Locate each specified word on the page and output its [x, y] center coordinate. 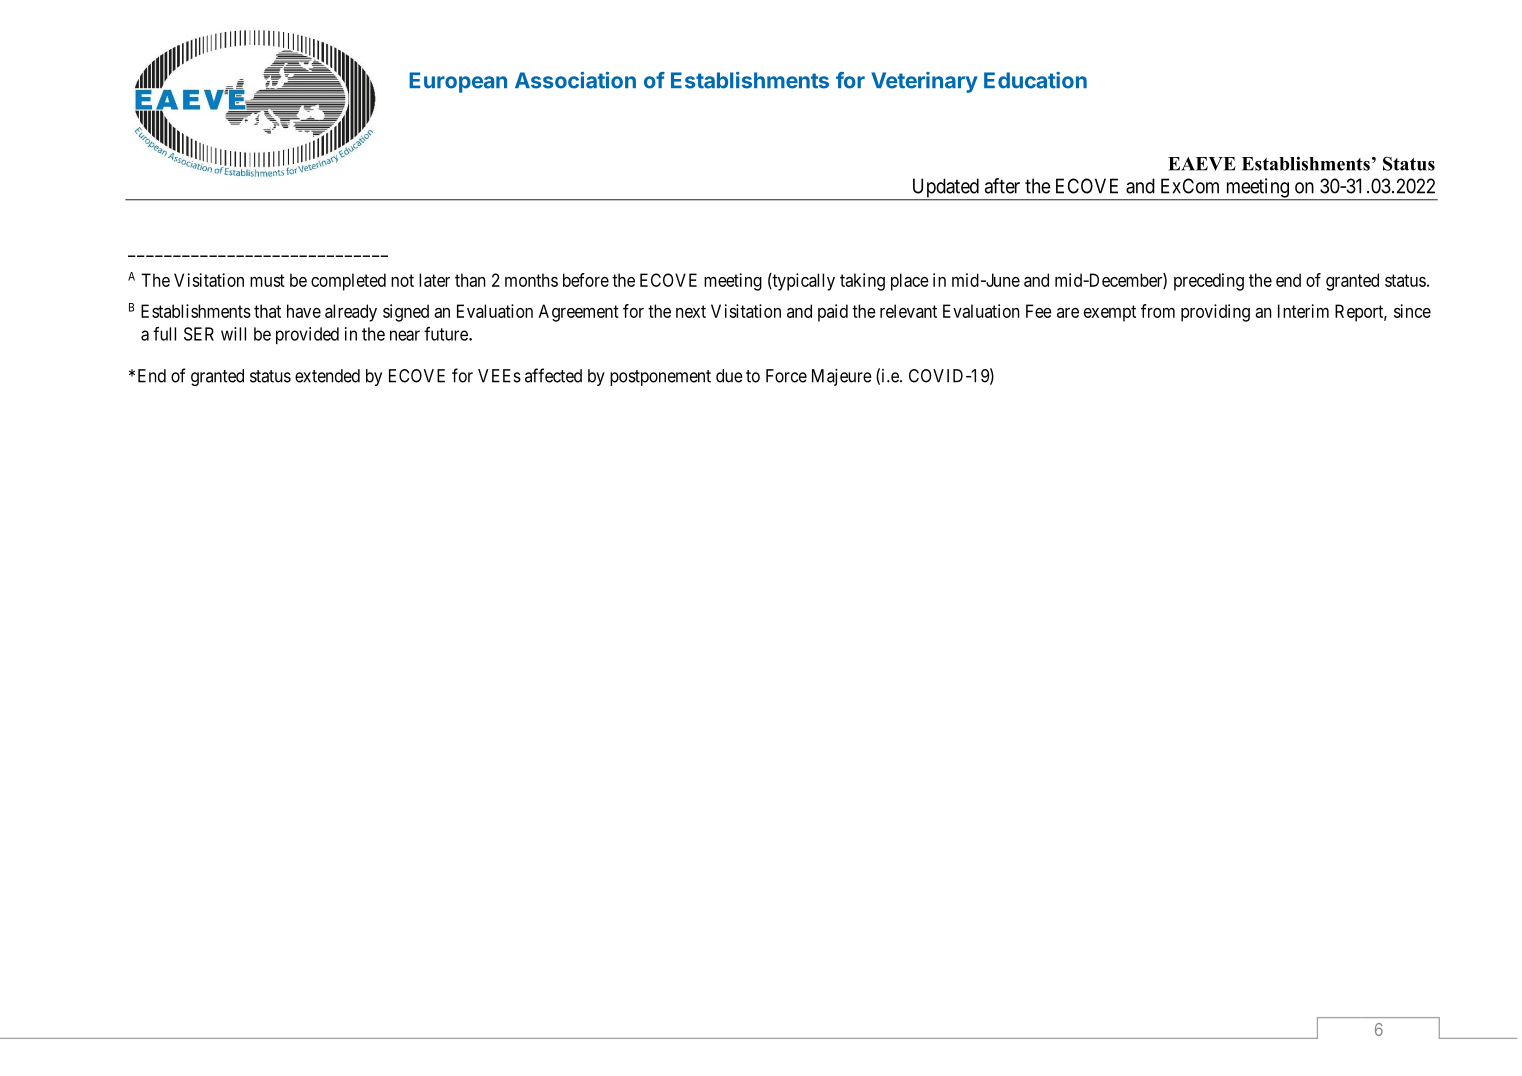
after [1002, 186]
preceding [1209, 282]
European [458, 82]
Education [1035, 80]
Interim [1303, 311]
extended [327, 376]
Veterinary [924, 82]
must [267, 280]
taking [862, 282]
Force [786, 376]
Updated [945, 189]
